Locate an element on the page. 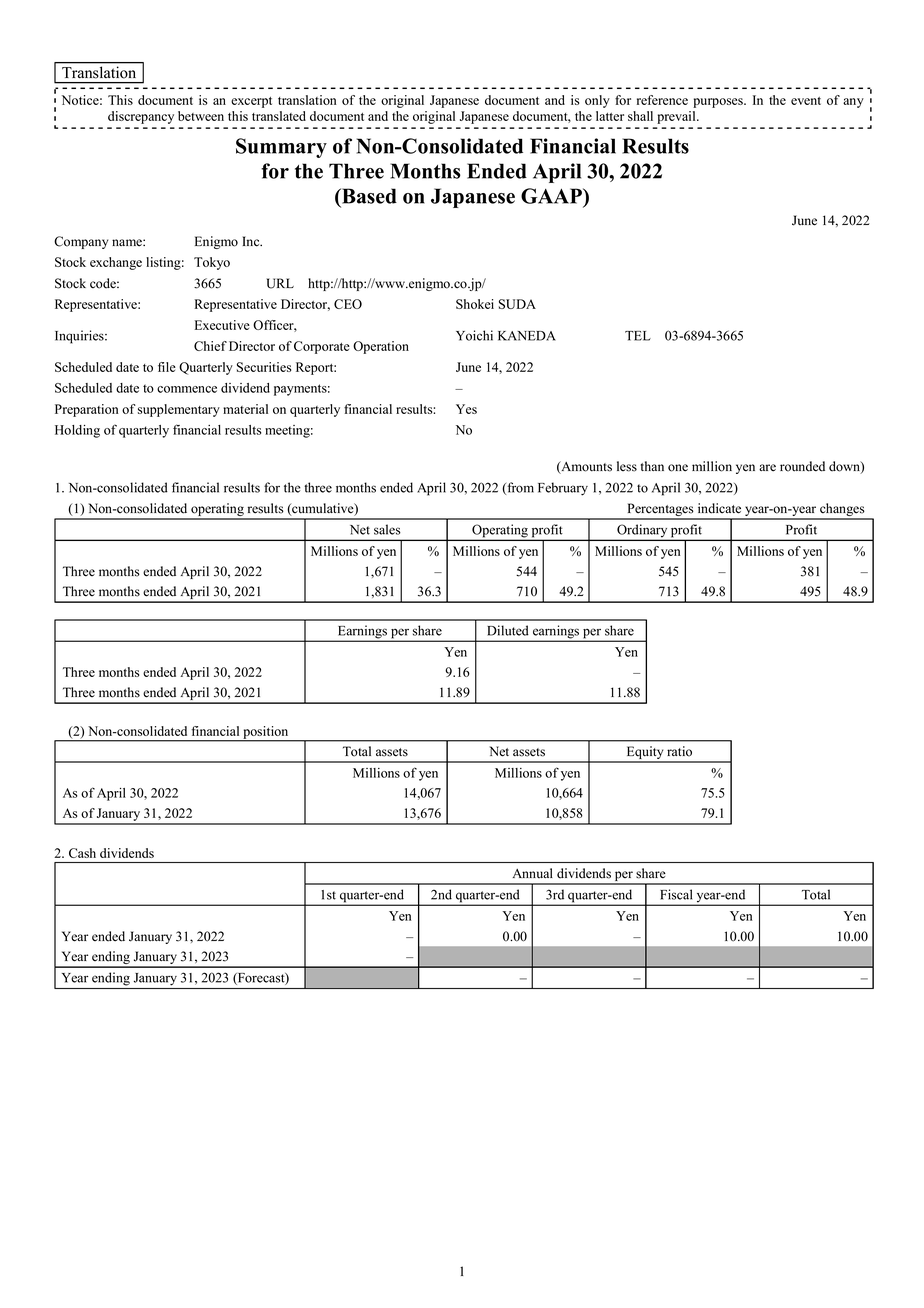 The width and height of the document is (924, 1308). sales is located at coordinates (387, 529).
